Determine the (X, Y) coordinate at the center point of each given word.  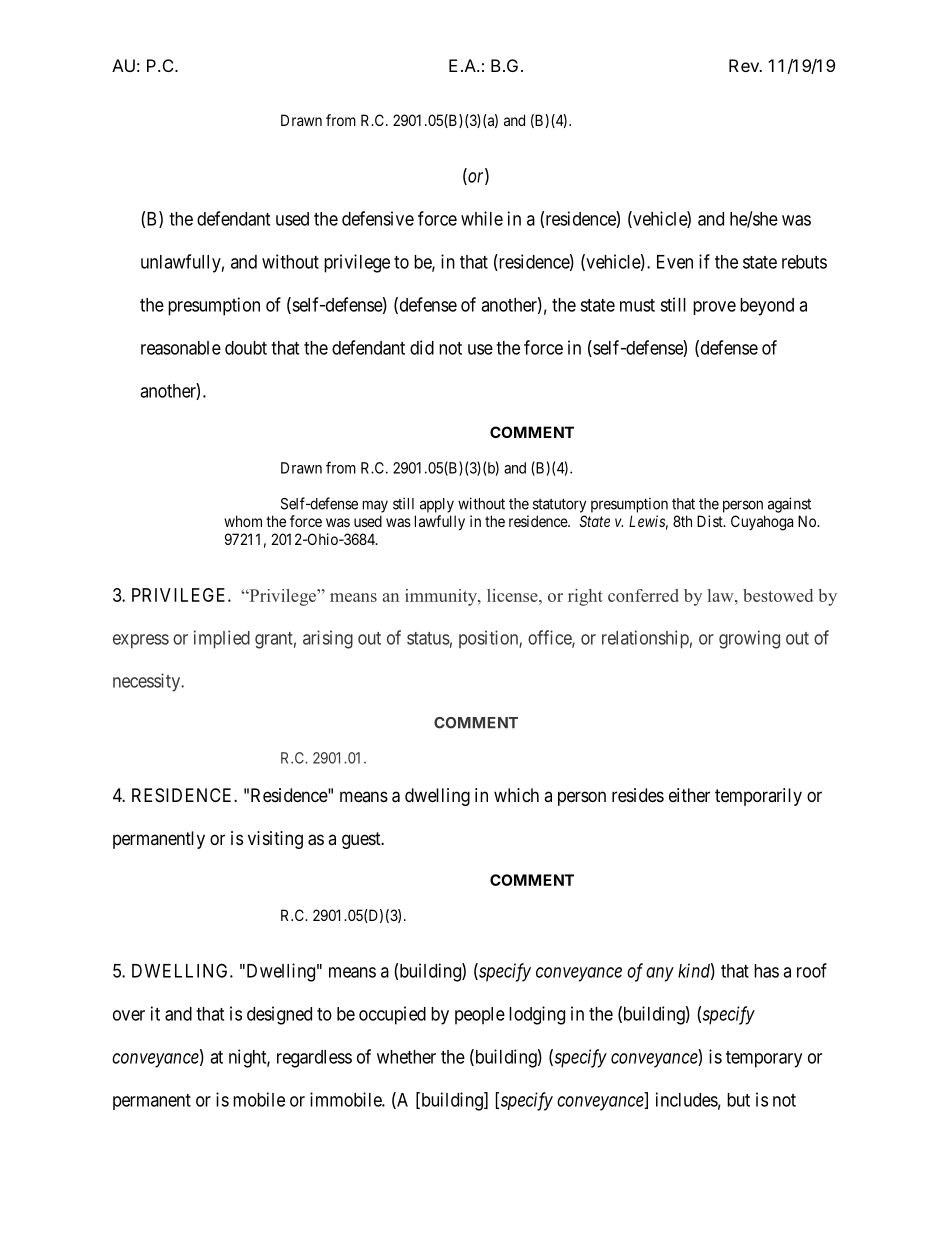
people (480, 1016)
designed (279, 1015)
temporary (764, 1059)
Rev (745, 65)
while (482, 218)
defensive (378, 218)
